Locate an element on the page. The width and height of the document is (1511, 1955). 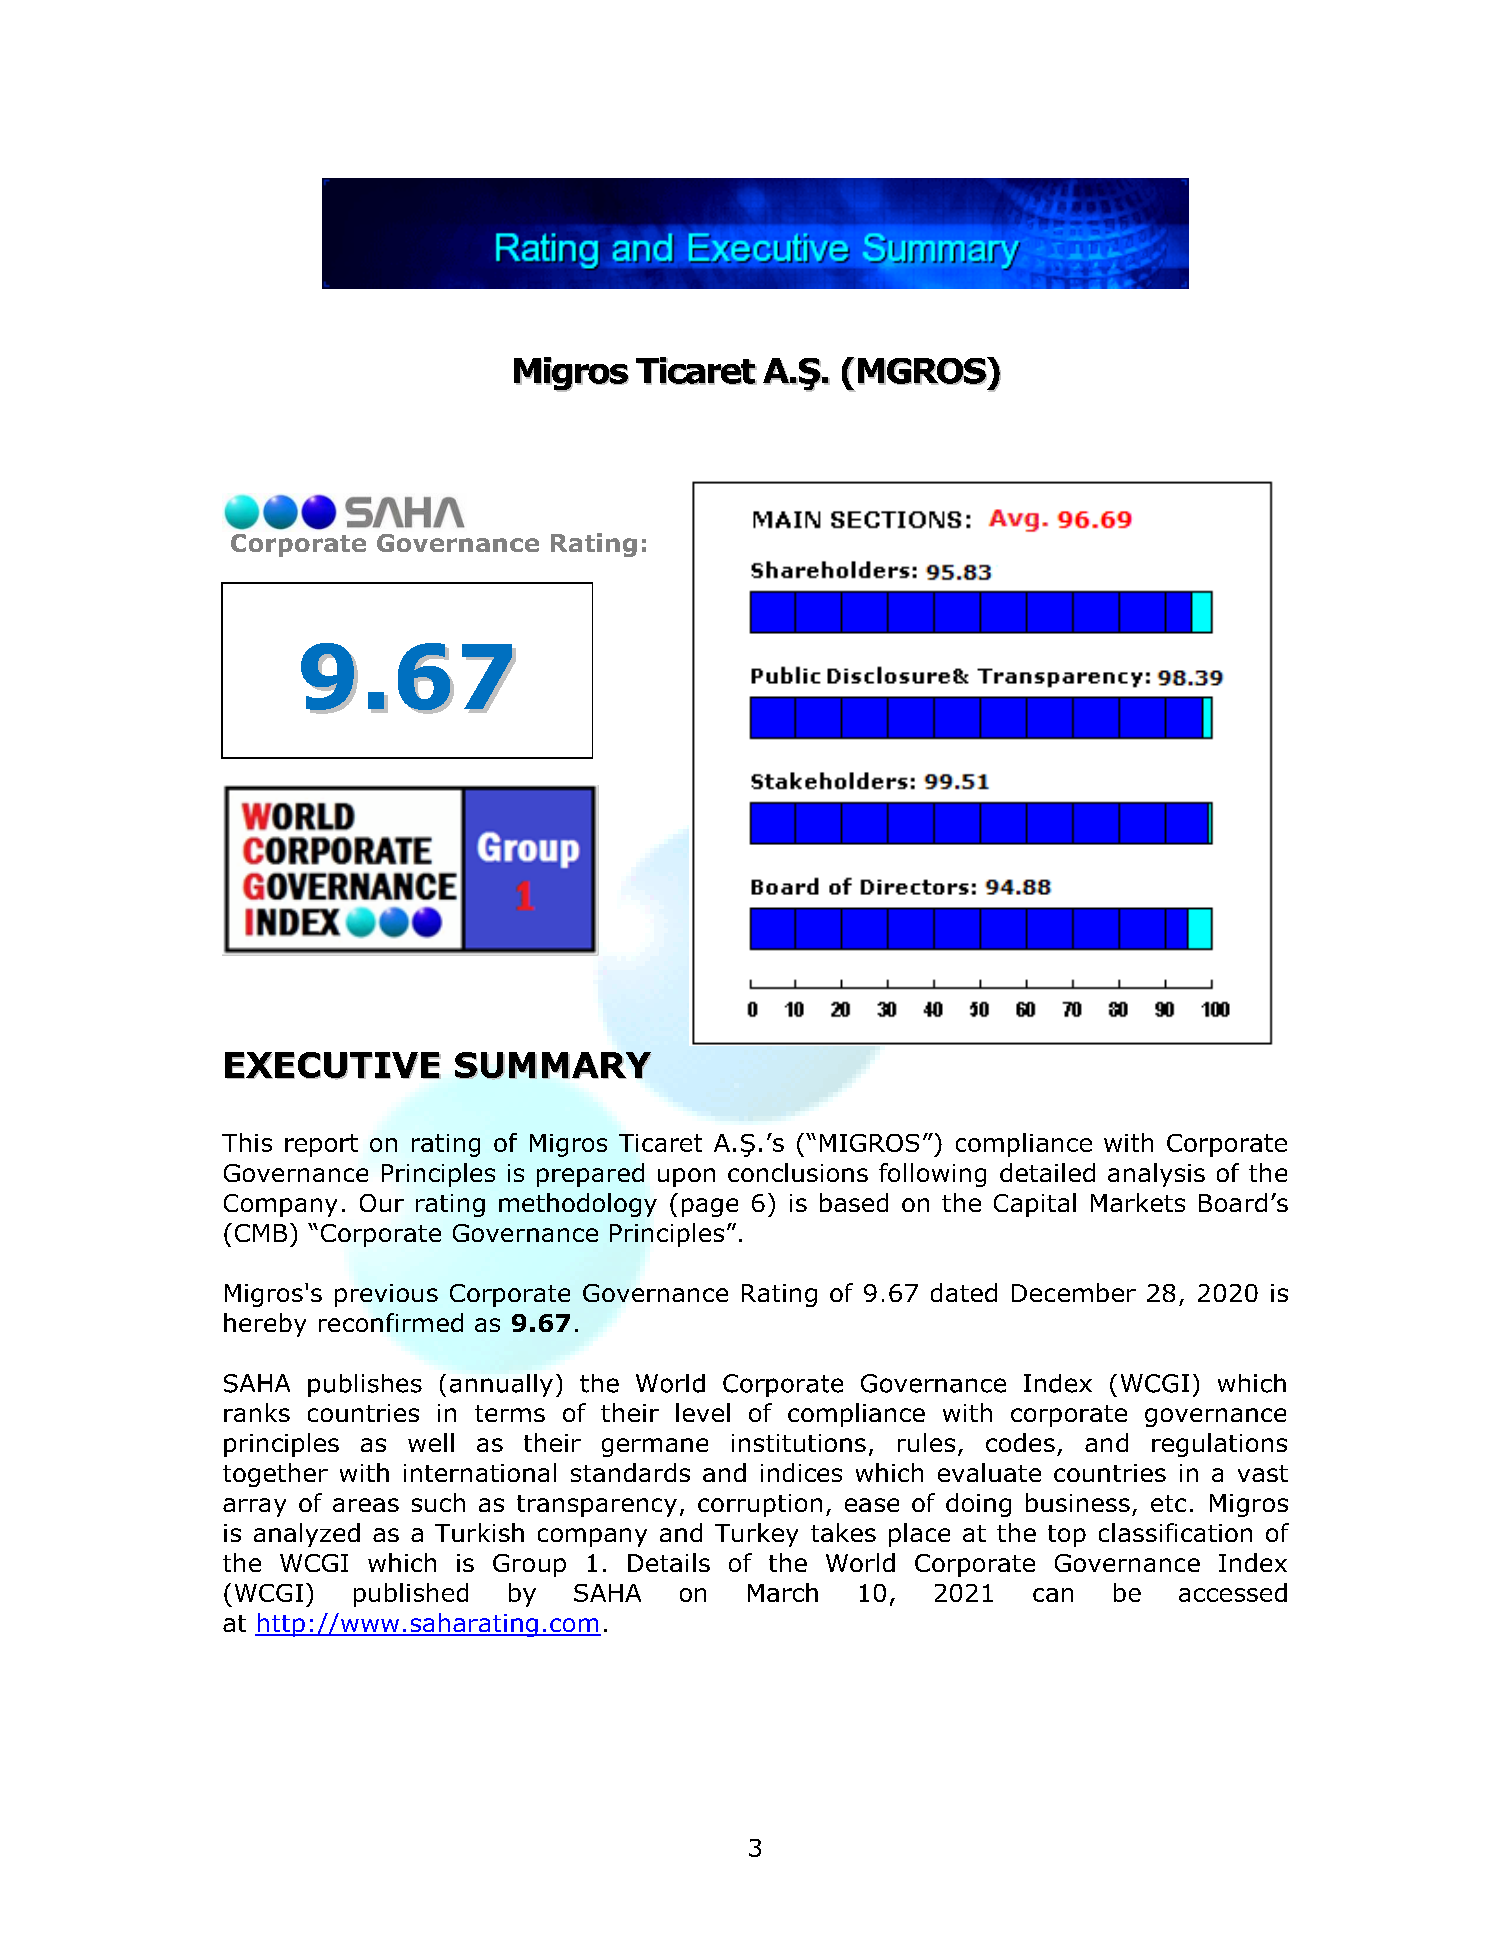
December is located at coordinates (1074, 1292).
